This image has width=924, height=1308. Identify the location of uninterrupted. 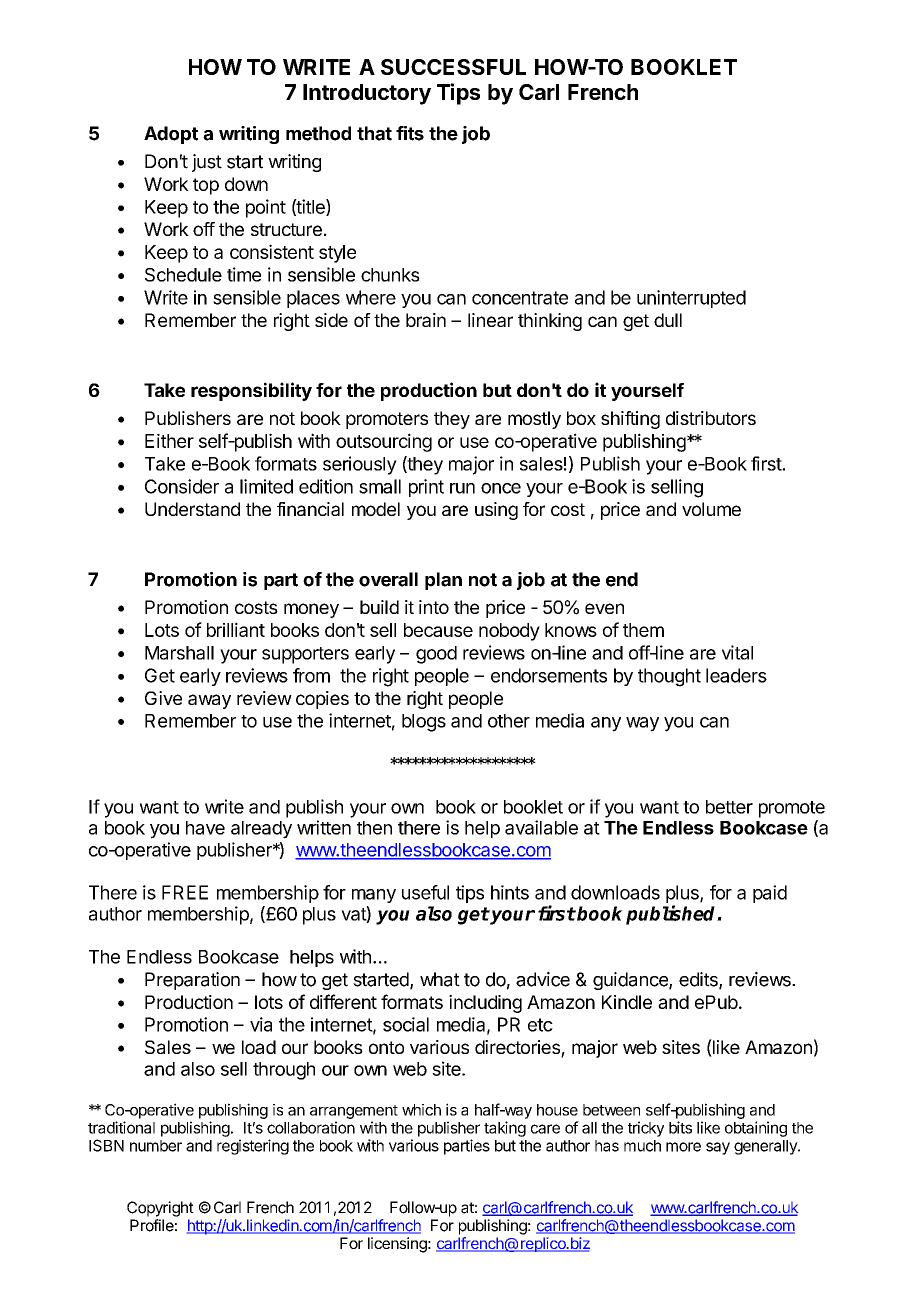
(691, 299).
